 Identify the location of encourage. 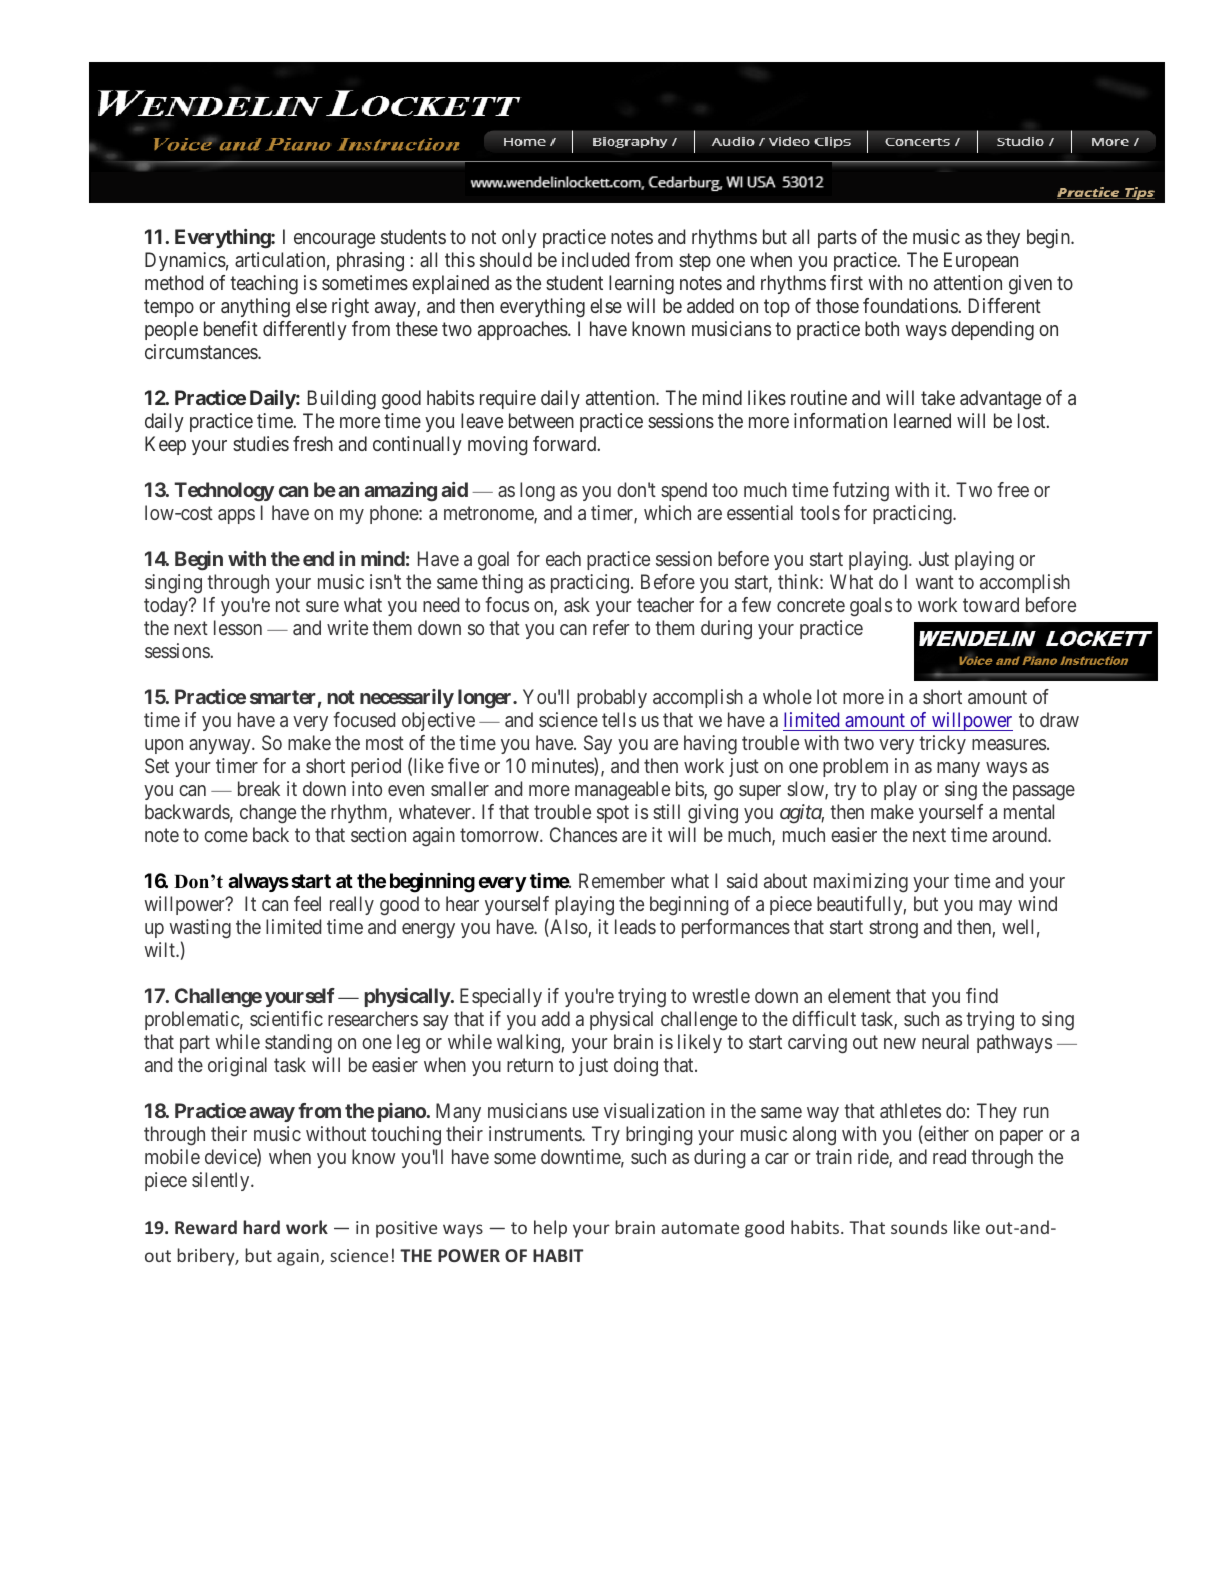
(334, 241).
